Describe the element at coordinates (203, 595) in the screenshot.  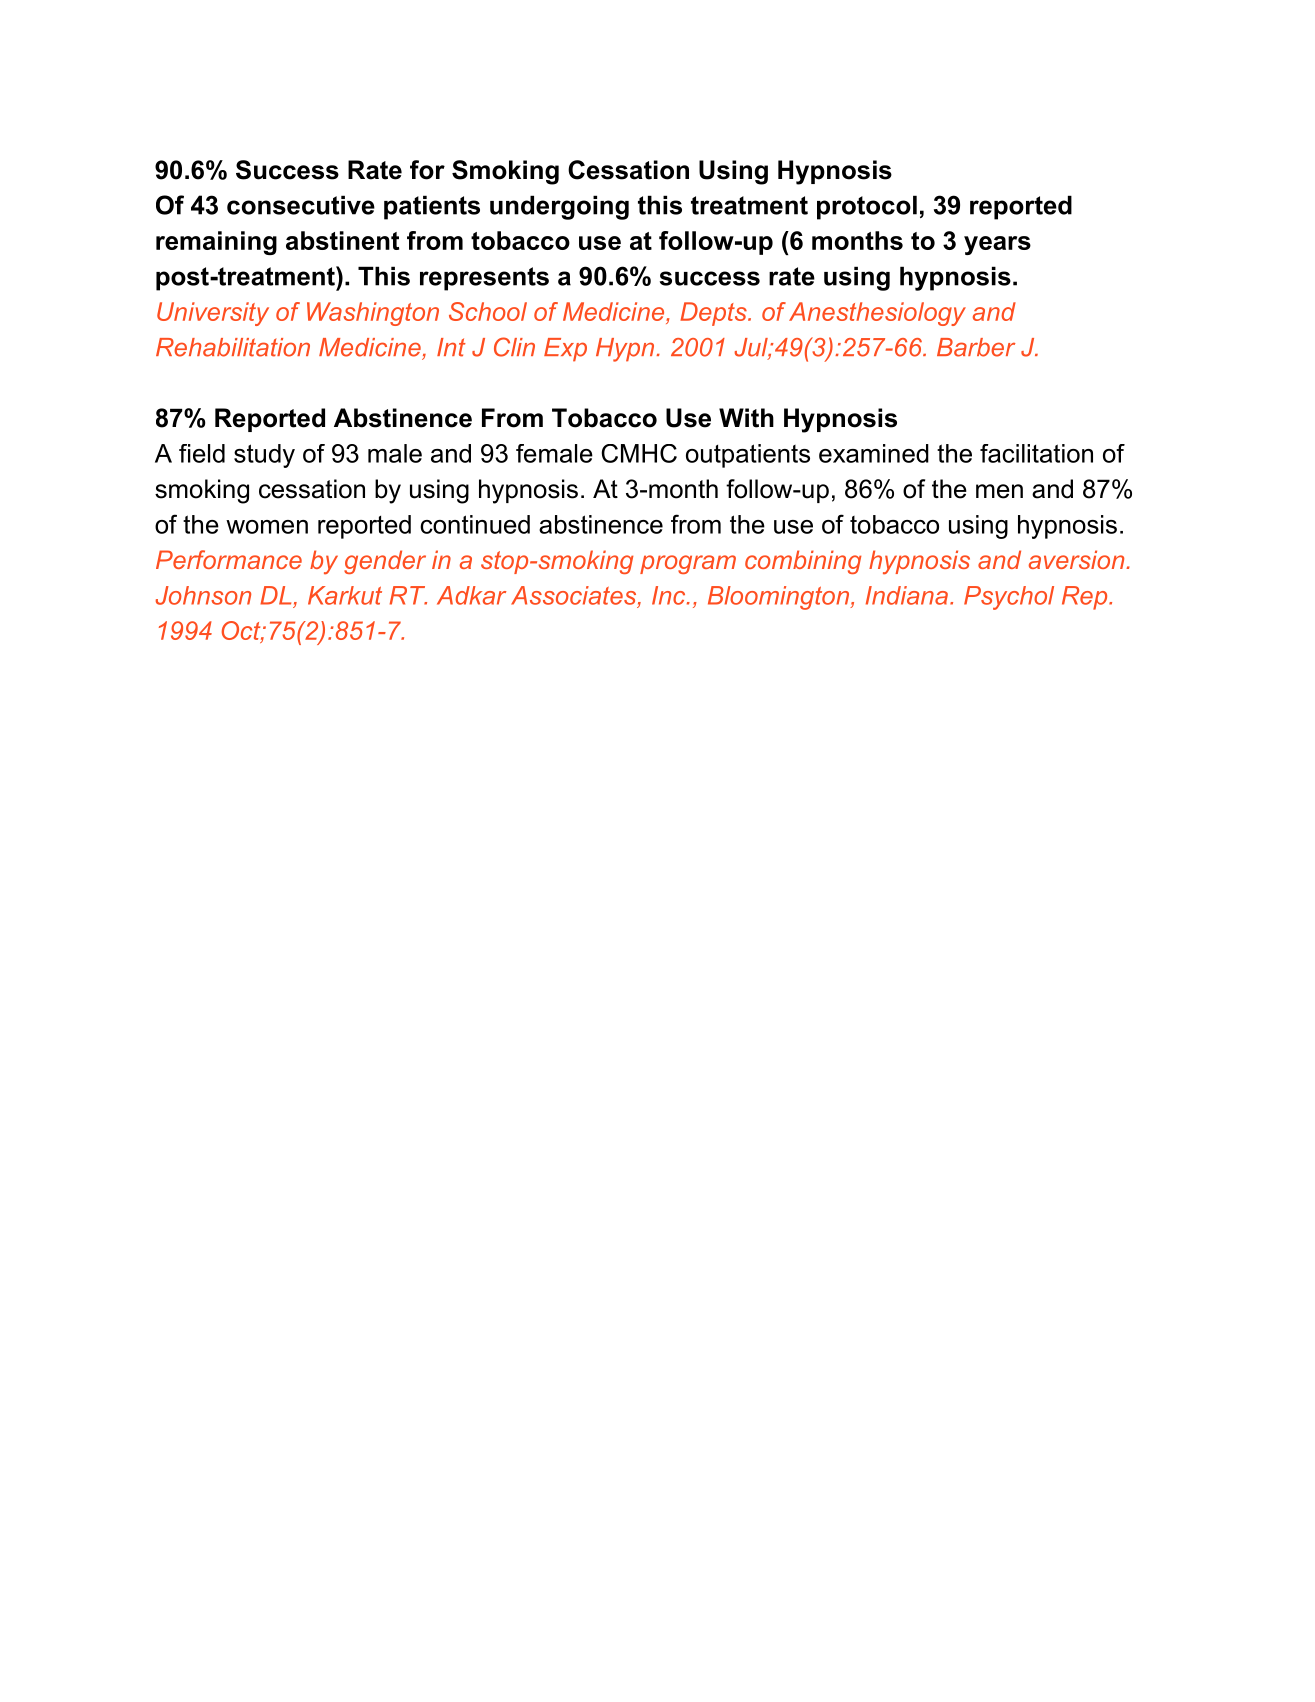
I see `Johnson` at that location.
